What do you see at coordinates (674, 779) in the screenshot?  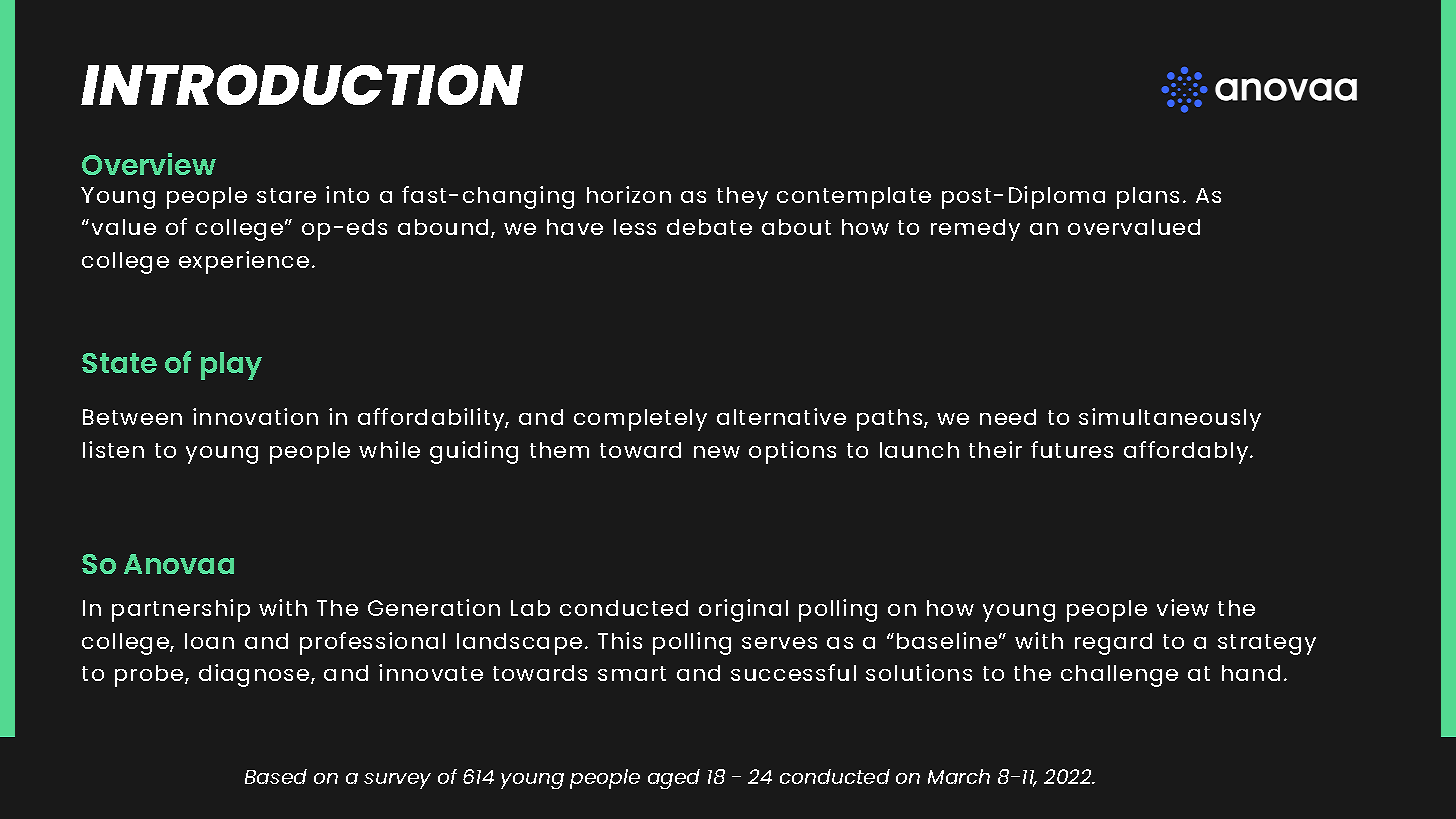 I see `aged` at bounding box center [674, 779].
